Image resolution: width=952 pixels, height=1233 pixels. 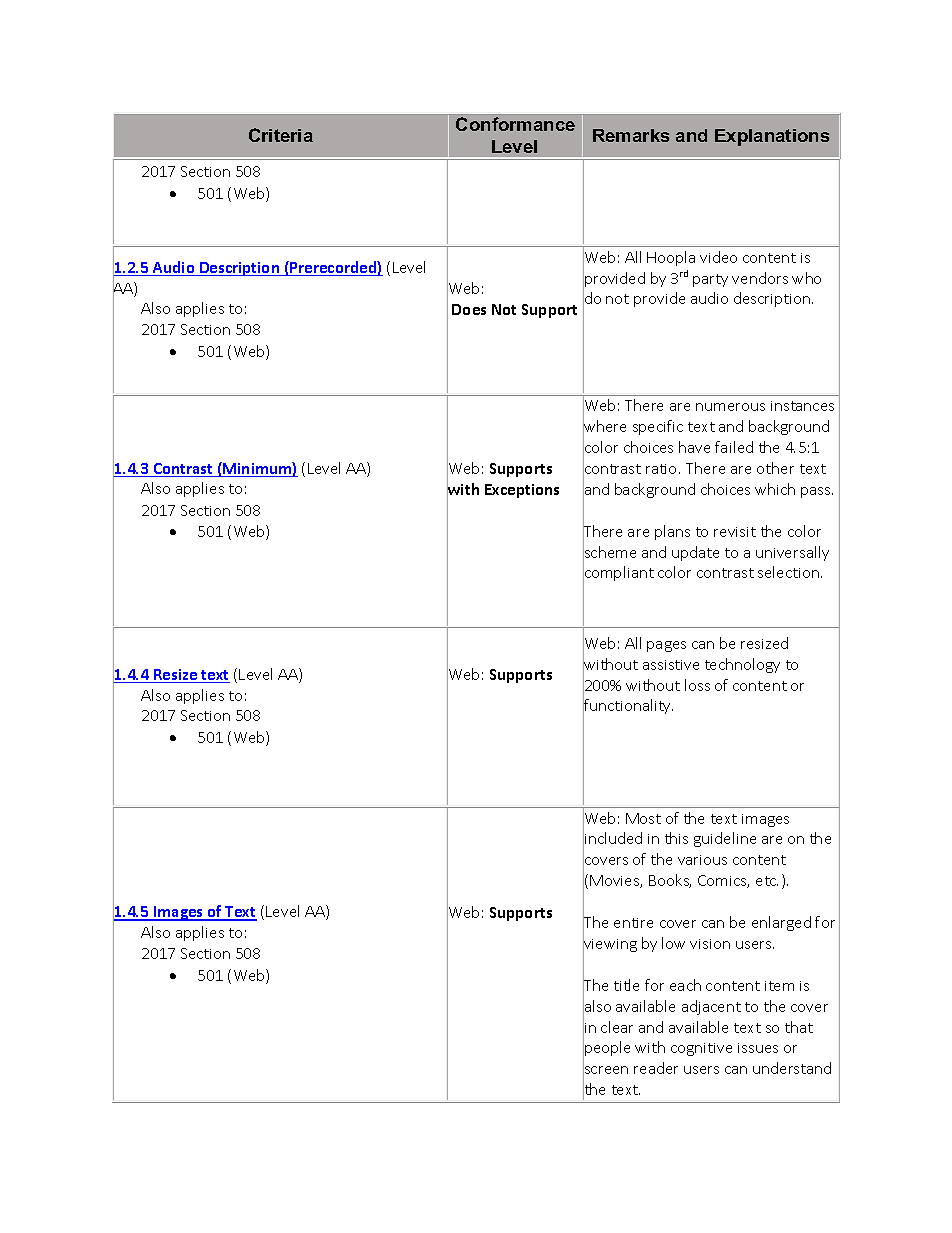 What do you see at coordinates (772, 137) in the screenshot?
I see `Explanations` at bounding box center [772, 137].
